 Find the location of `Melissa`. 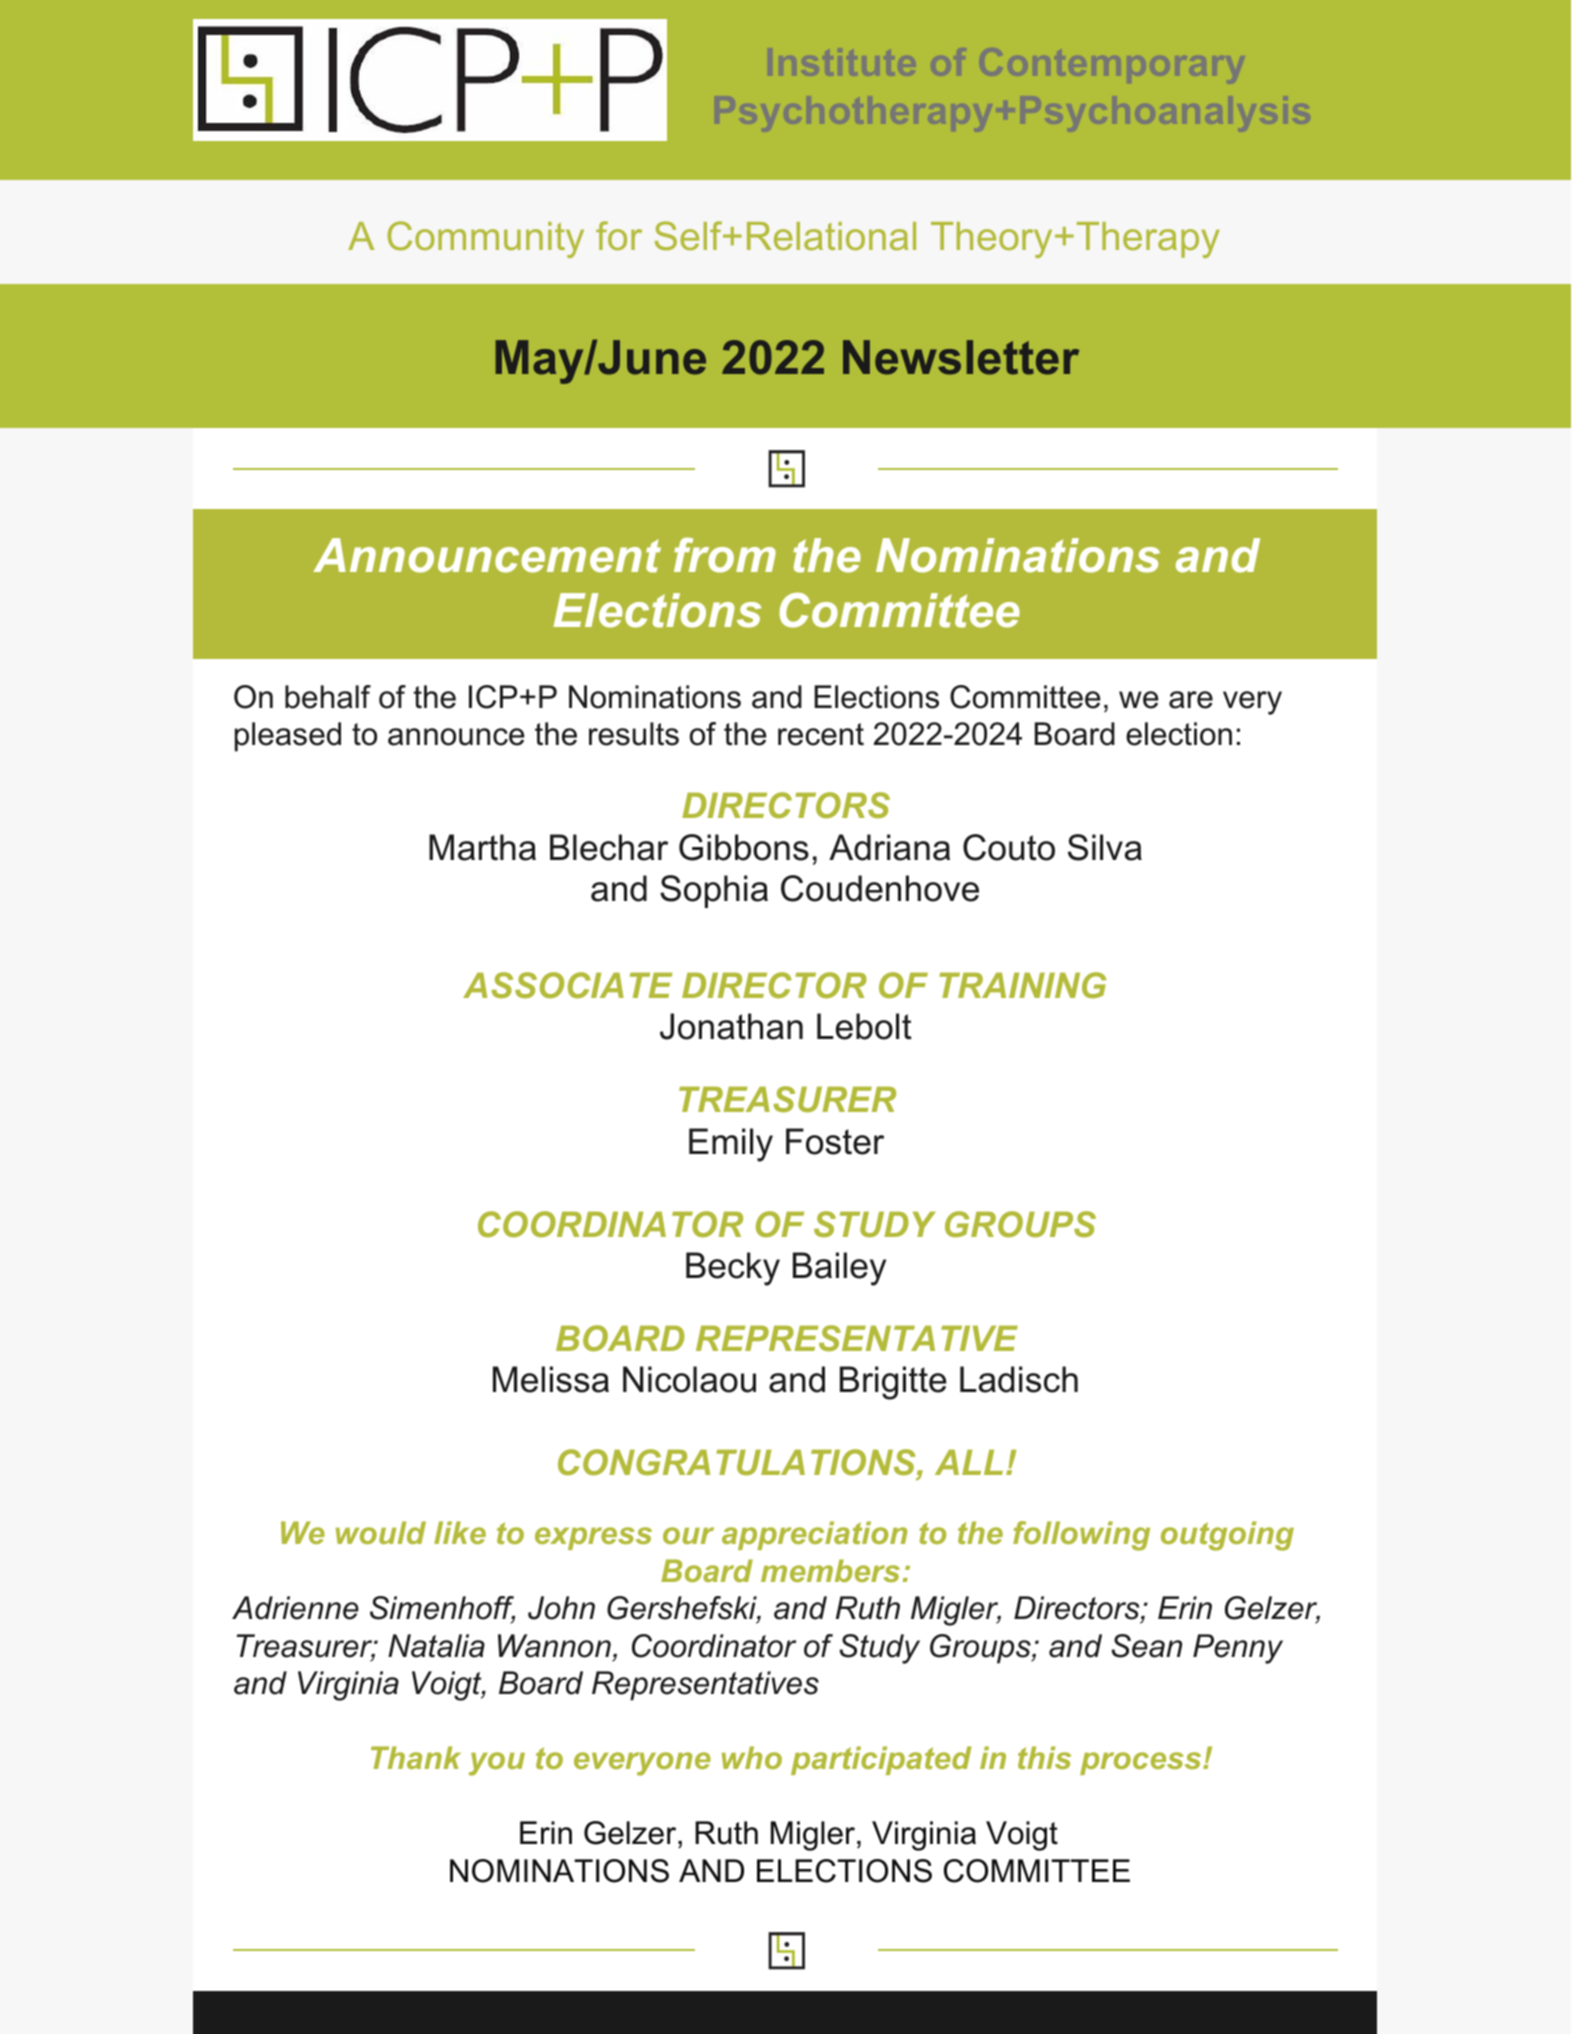

Melissa is located at coordinates (551, 1379).
